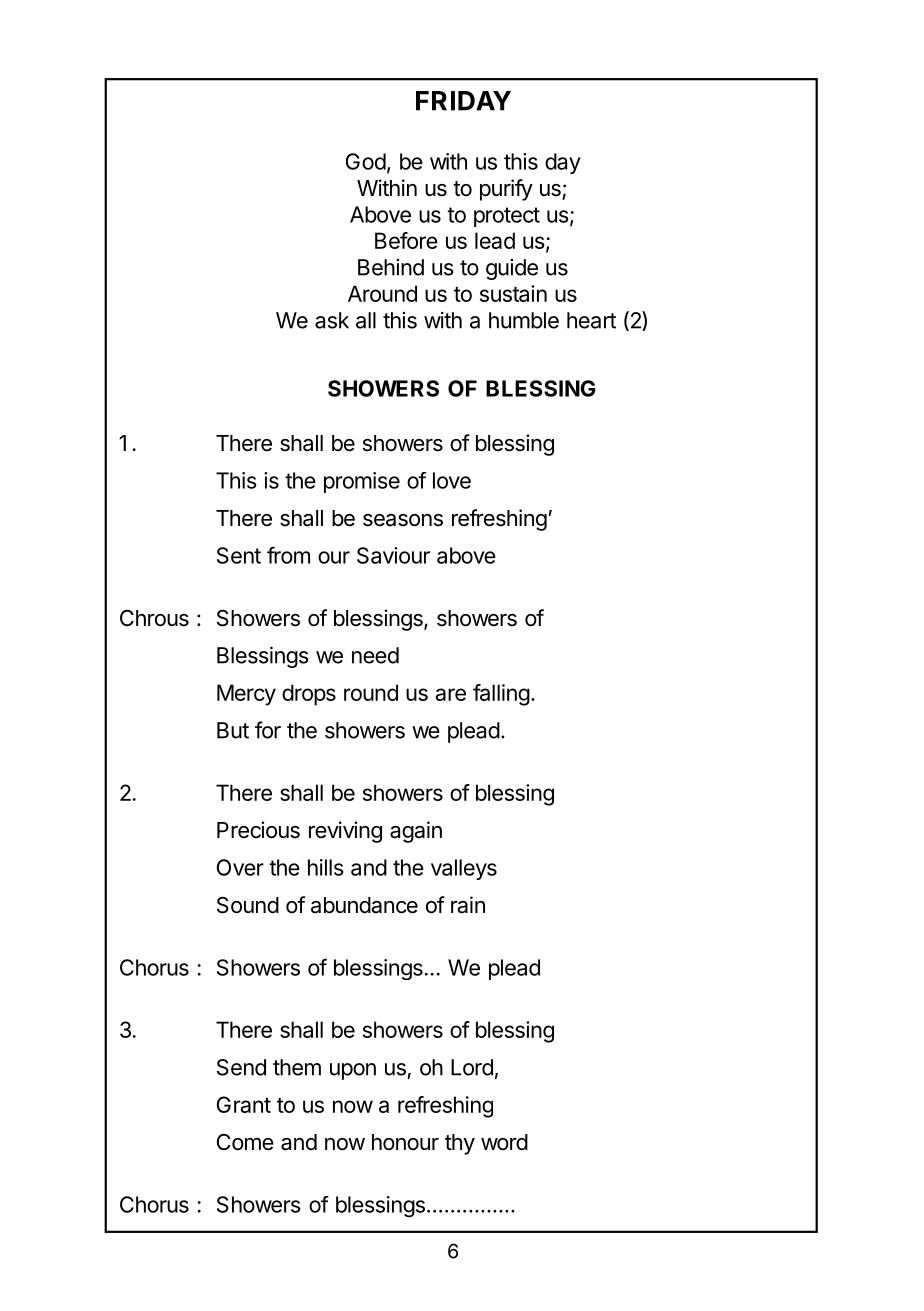  What do you see at coordinates (258, 830) in the image?
I see `Precious` at bounding box center [258, 830].
